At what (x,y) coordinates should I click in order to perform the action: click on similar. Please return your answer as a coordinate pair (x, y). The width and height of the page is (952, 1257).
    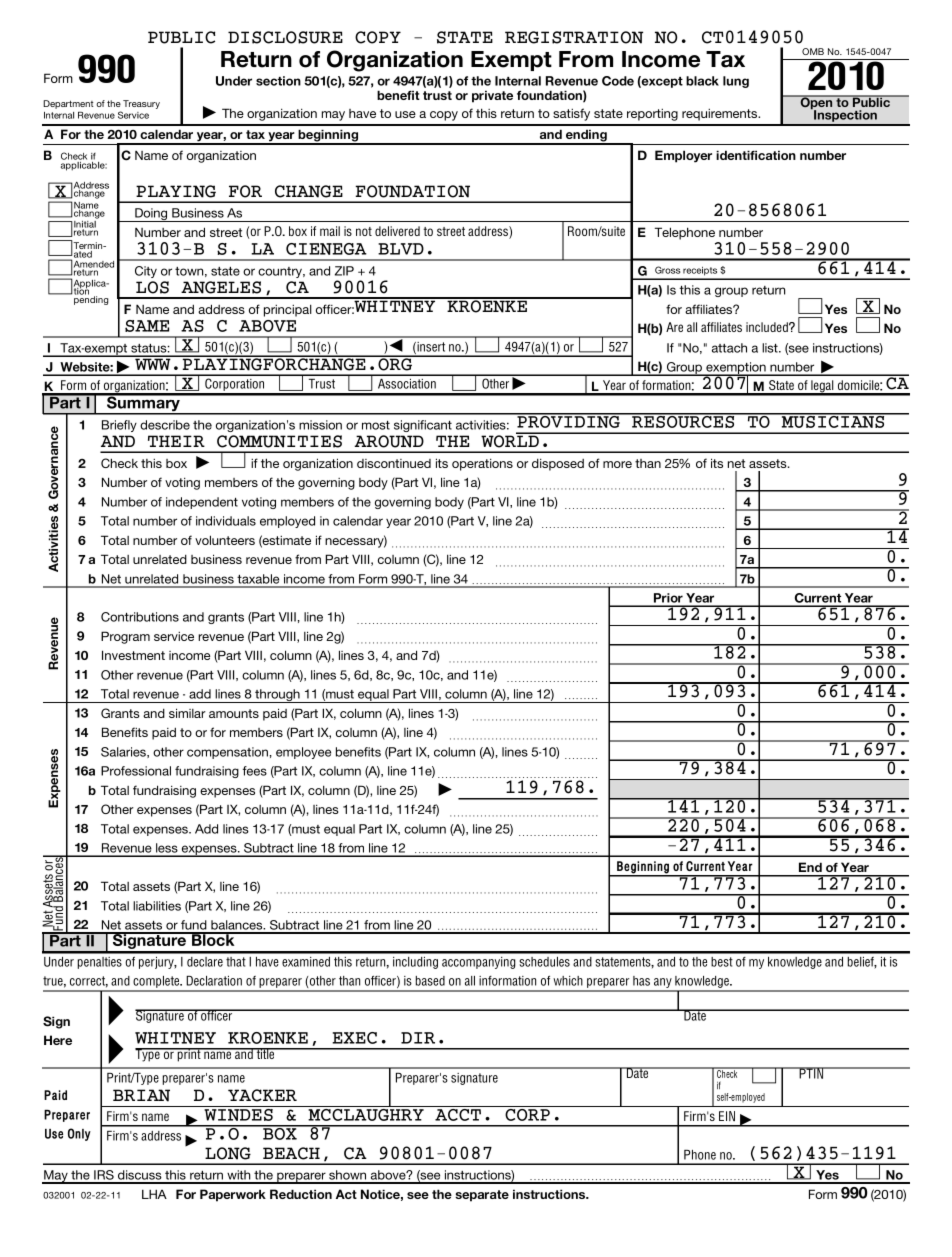
    Looking at the image, I should click on (187, 713).
